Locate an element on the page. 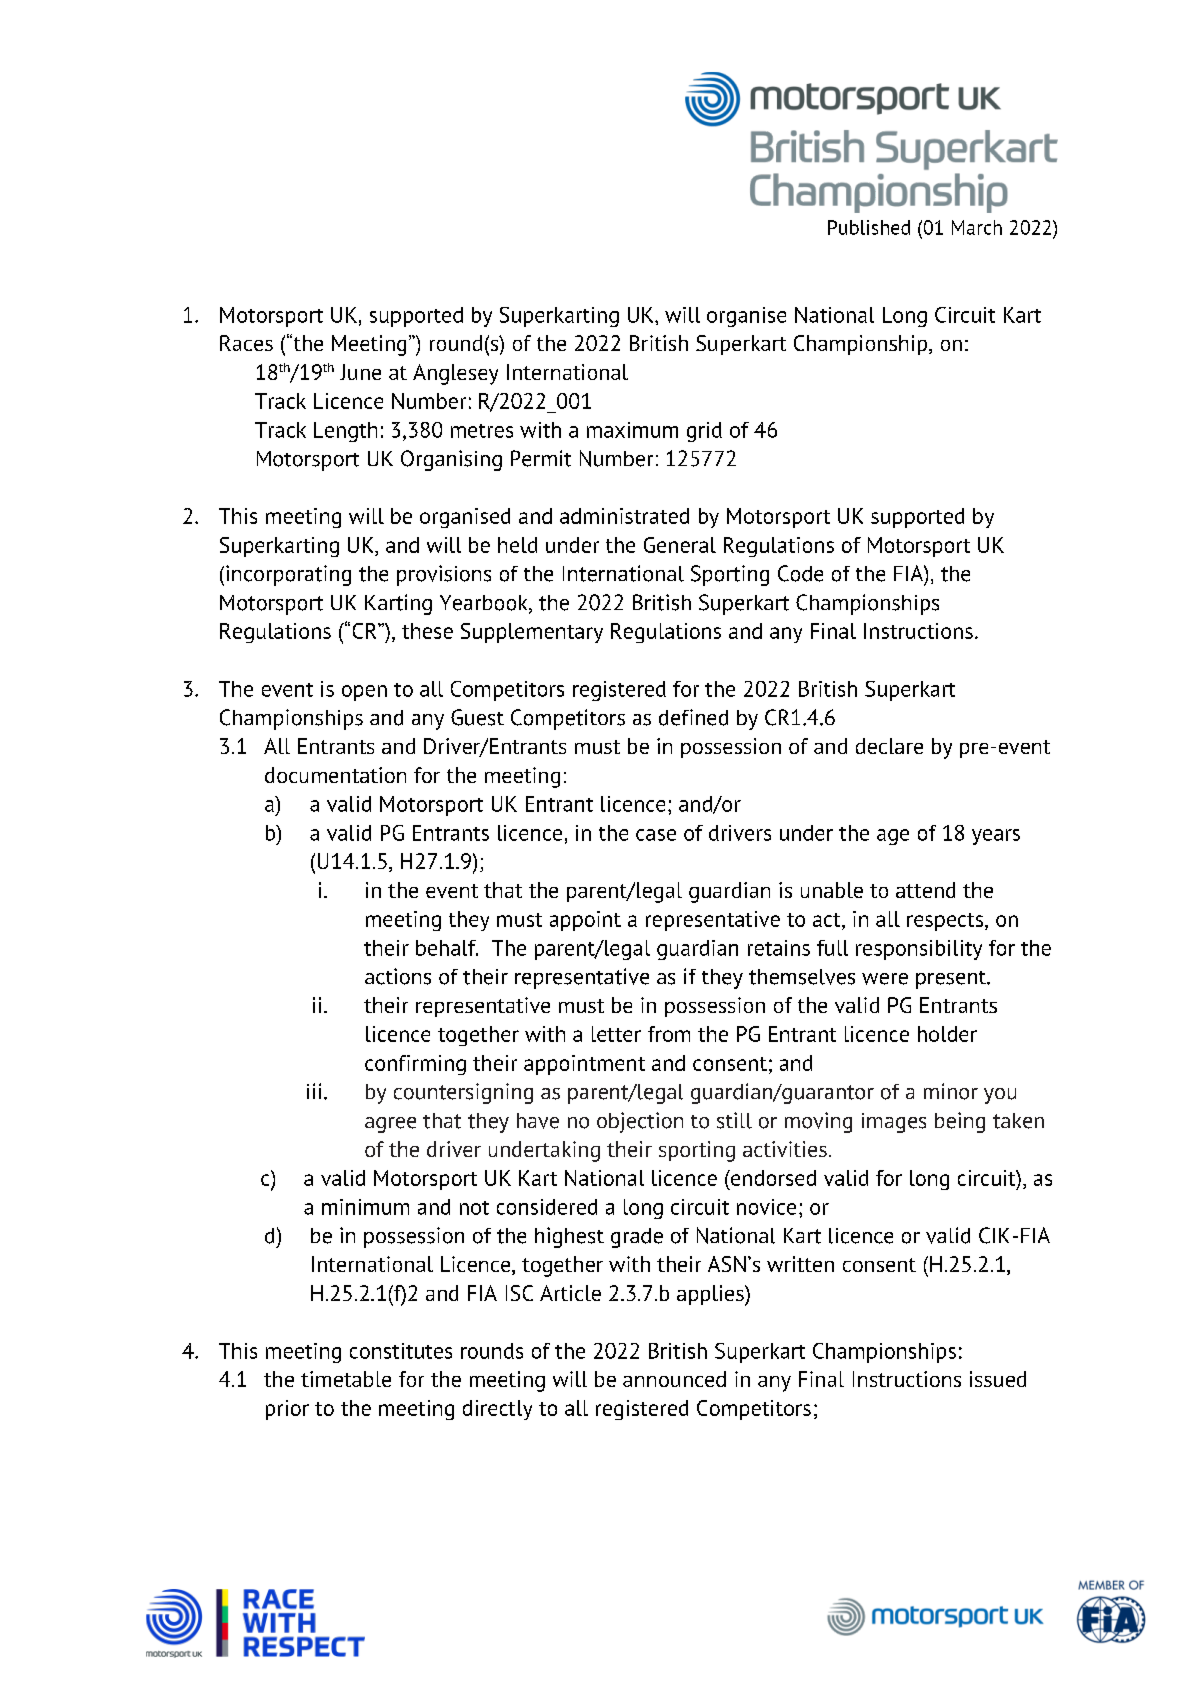 Image resolution: width=1204 pixels, height=1702 pixels. incorporating is located at coordinates (288, 575).
